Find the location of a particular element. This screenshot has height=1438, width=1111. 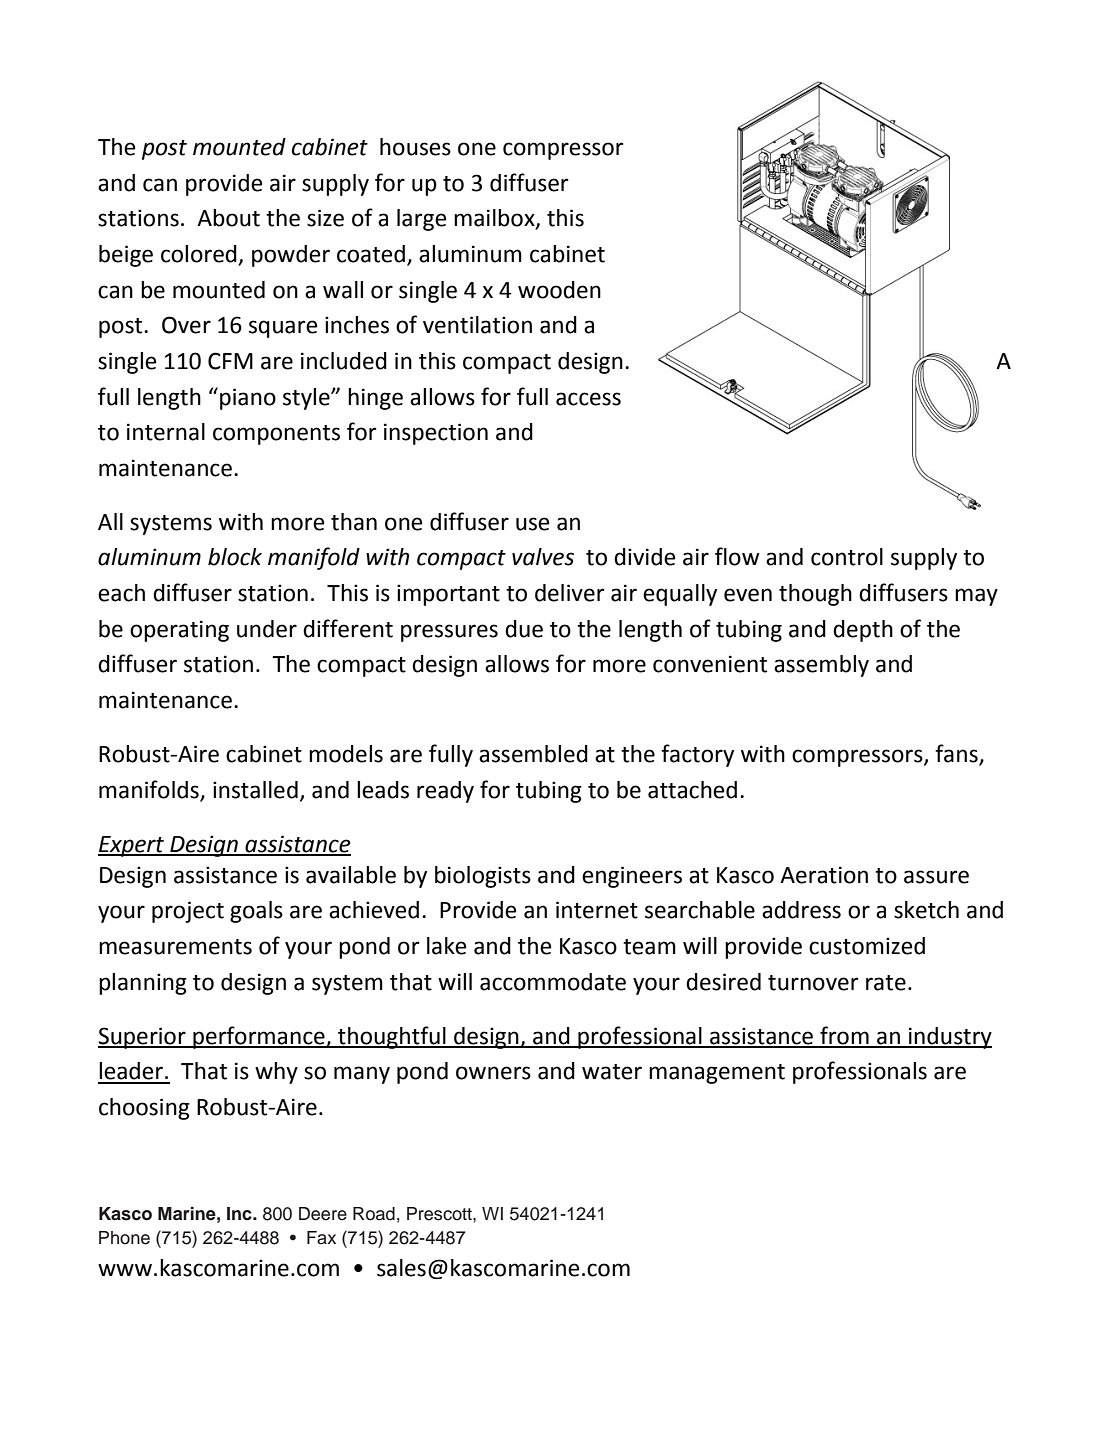

Prescott is located at coordinates (440, 1214).
